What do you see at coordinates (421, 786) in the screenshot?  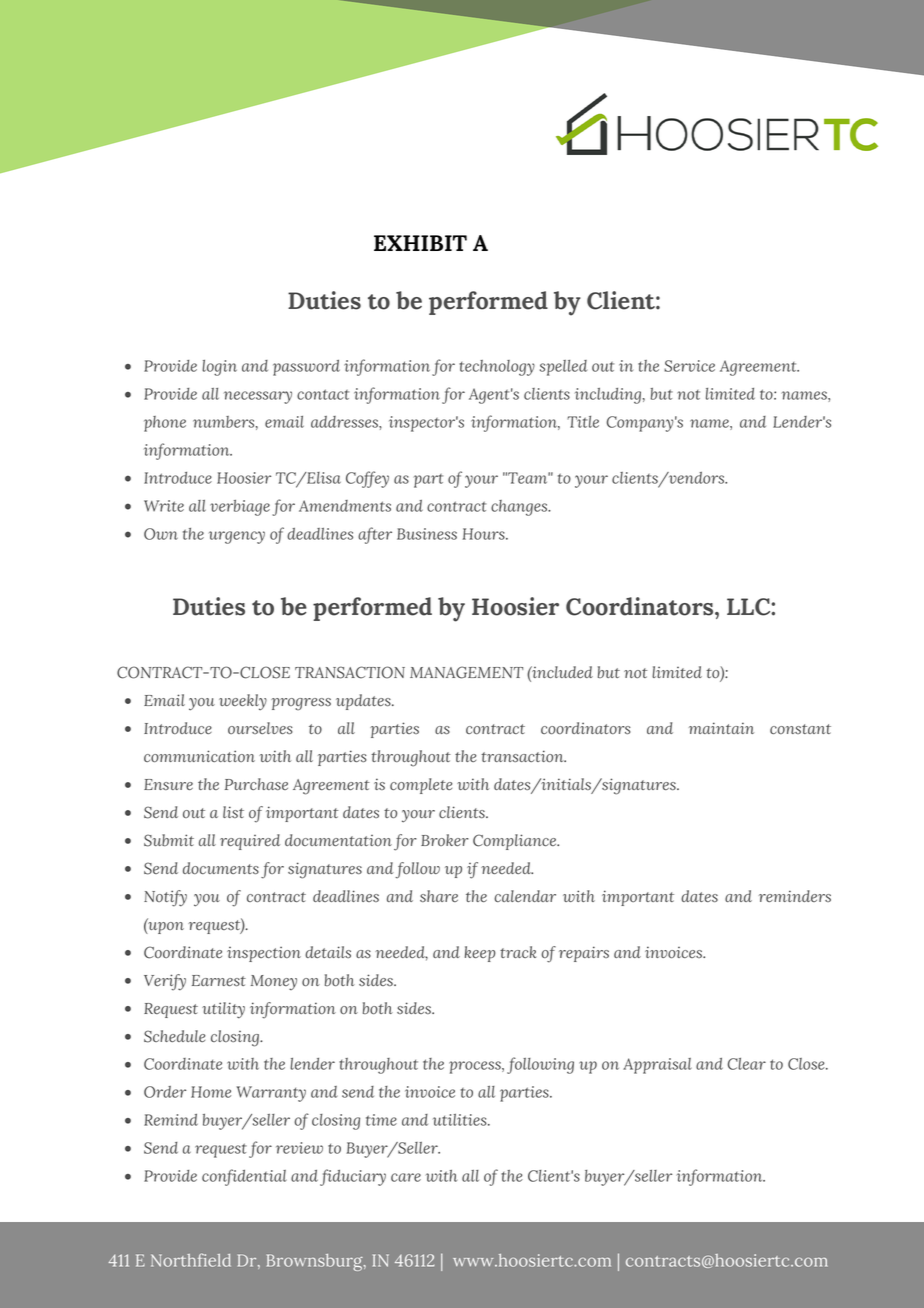 I see `complete` at bounding box center [421, 786].
